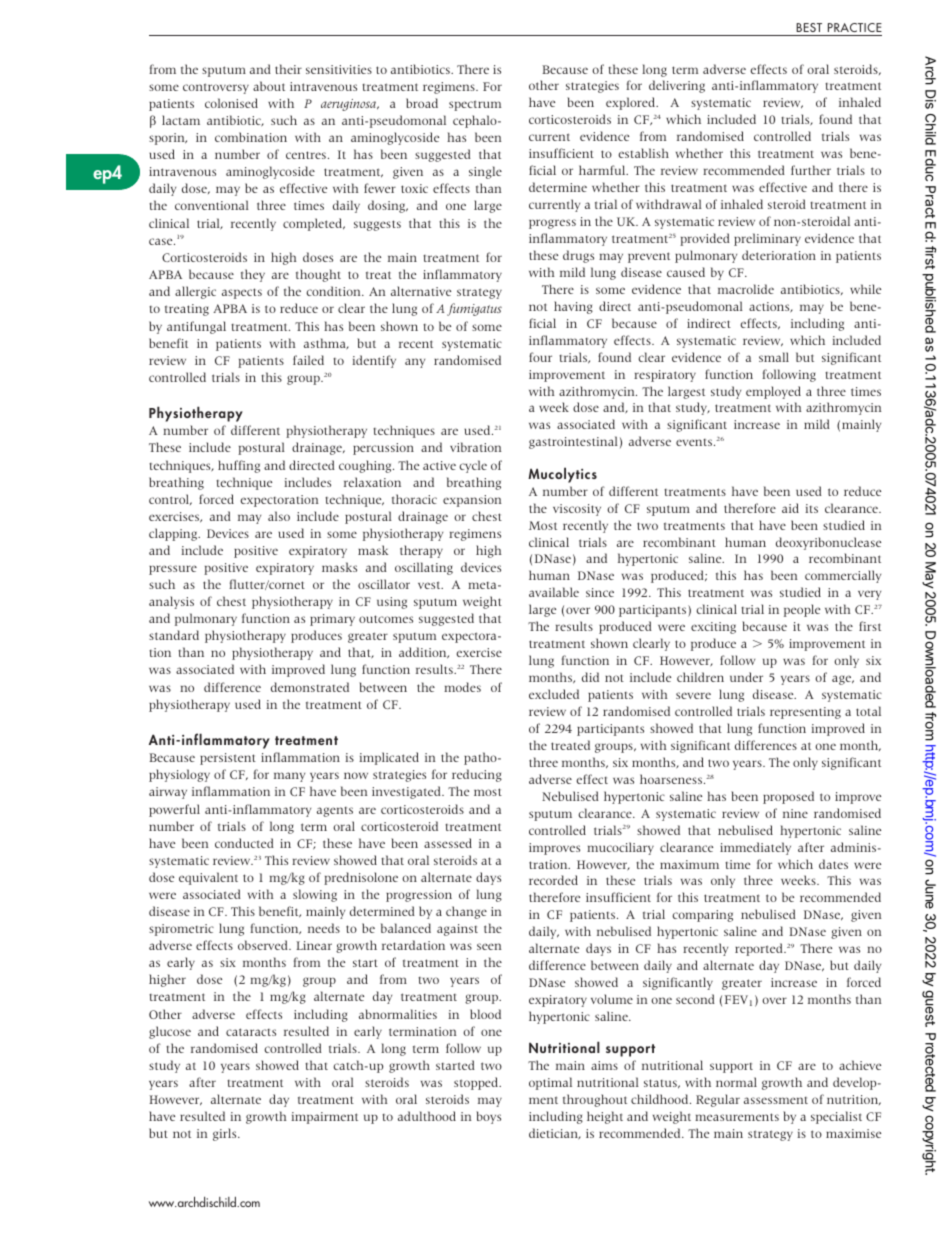 The width and height of the screenshot is (952, 1233). What do you see at coordinates (239, 466) in the screenshot?
I see `huffing` at bounding box center [239, 466].
